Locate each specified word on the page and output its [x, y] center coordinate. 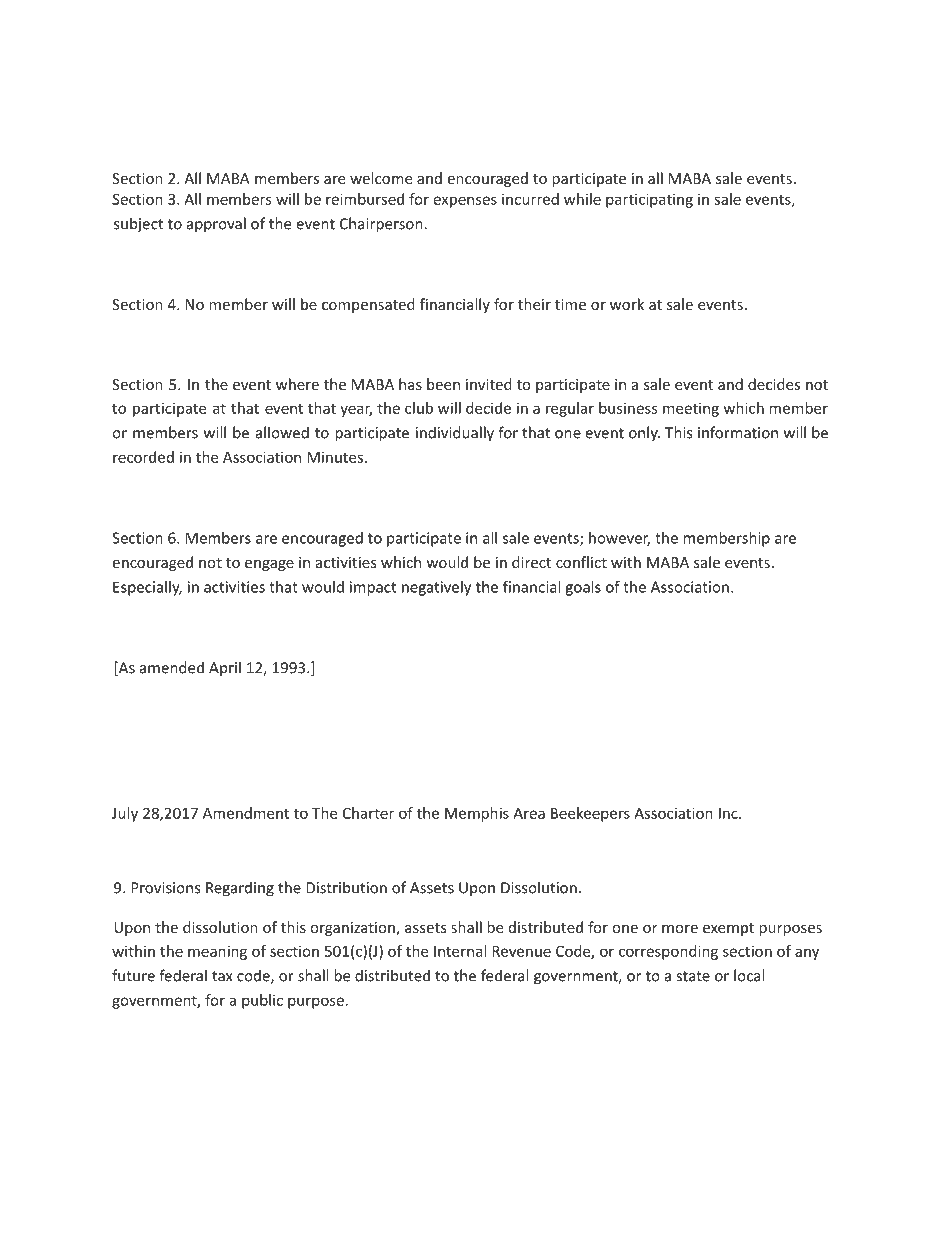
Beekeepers [590, 814]
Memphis [477, 814]
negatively [436, 588]
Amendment [246, 813]
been [443, 384]
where [297, 384]
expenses [465, 202]
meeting [691, 409]
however [619, 539]
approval [216, 225]
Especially [147, 588]
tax [222, 976]
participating [649, 200]
